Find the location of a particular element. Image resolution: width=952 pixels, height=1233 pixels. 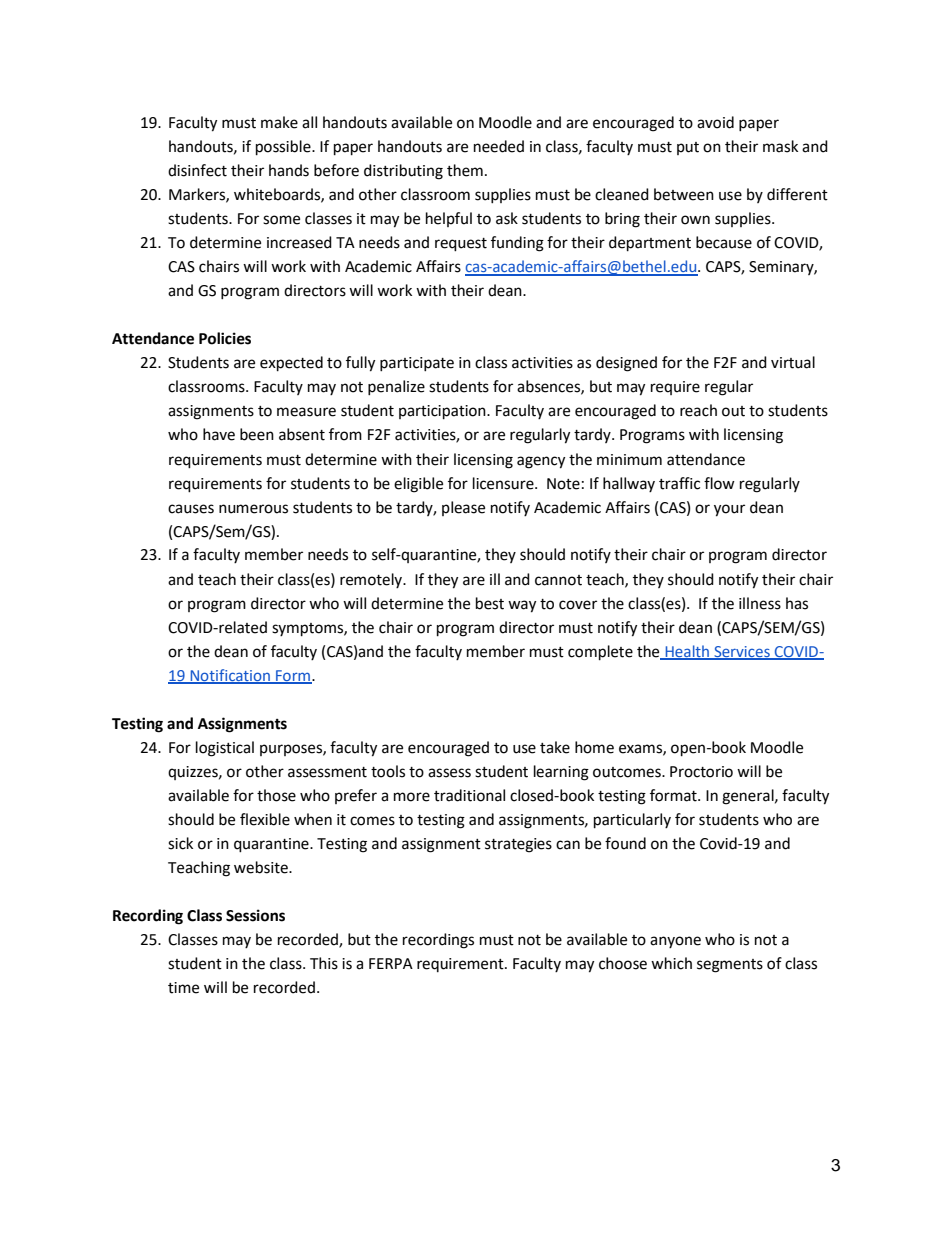

request is located at coordinates (461, 245).
